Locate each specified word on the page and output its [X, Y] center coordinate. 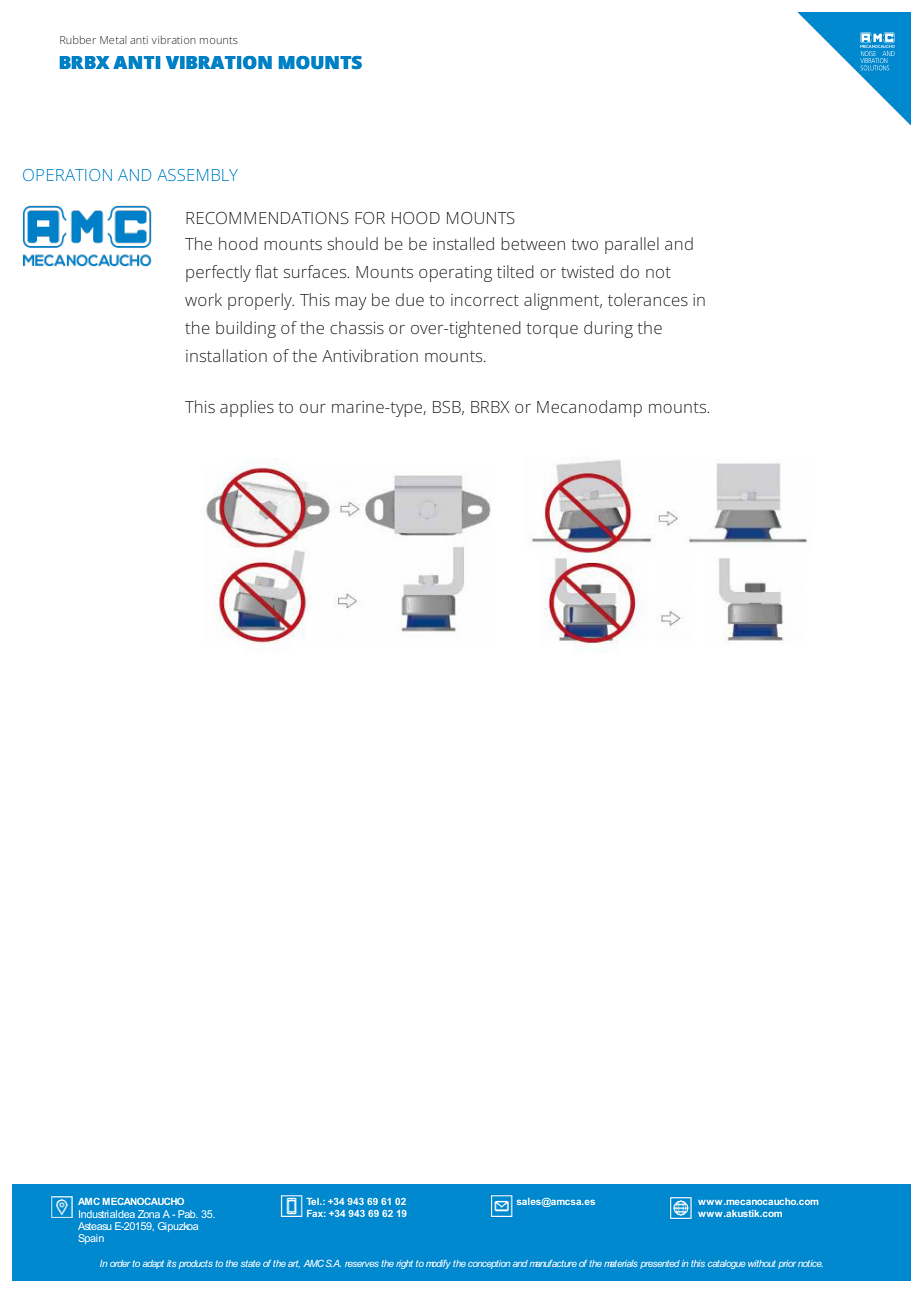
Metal [113, 40]
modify [438, 1264]
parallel [632, 245]
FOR [370, 218]
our [313, 408]
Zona [149, 1214]
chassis [357, 327]
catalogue [726, 1264]
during [608, 329]
